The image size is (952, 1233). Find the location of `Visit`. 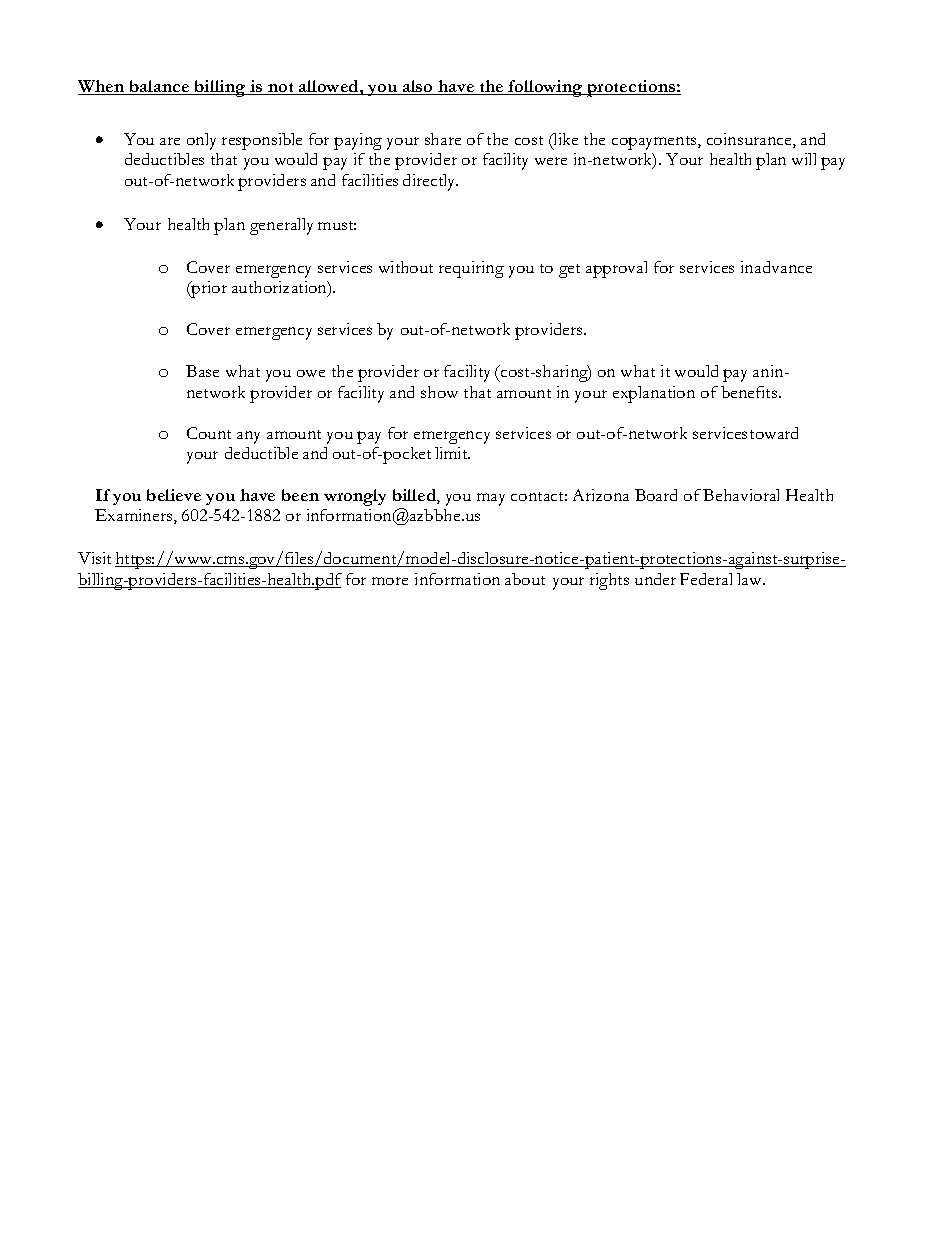

Visit is located at coordinates (94, 558).
